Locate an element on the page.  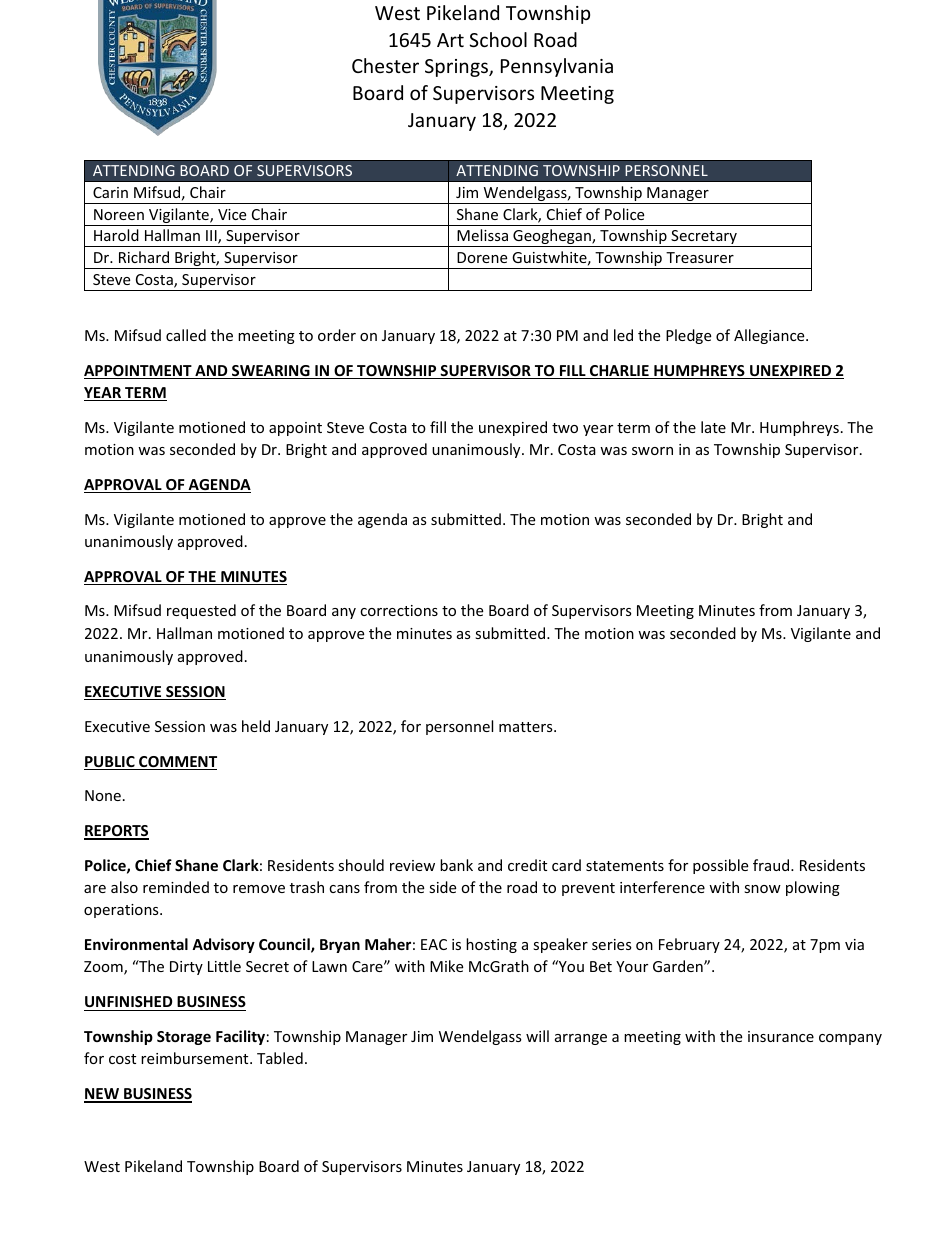
Melissa is located at coordinates (482, 235).
